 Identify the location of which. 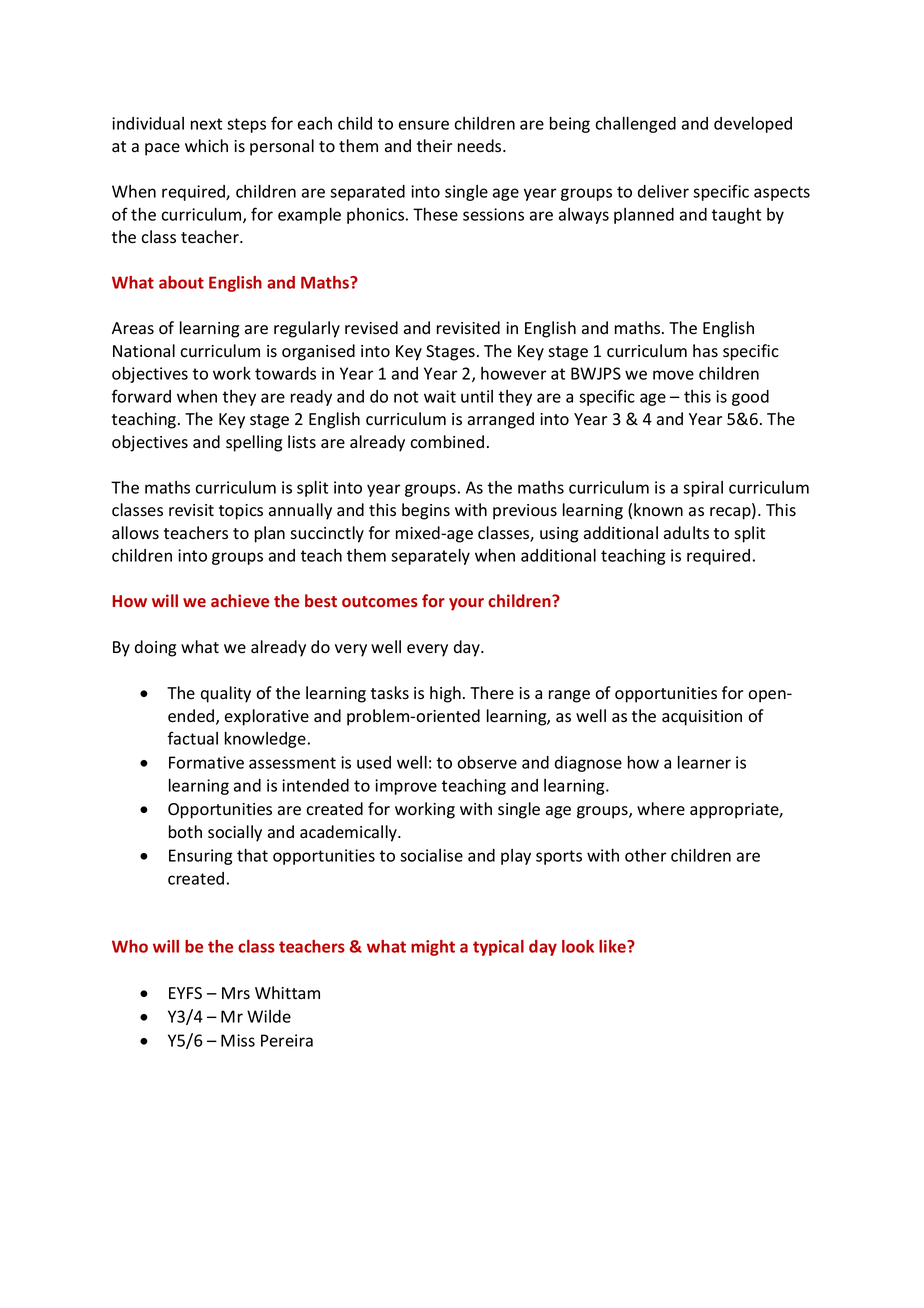
(206, 145).
